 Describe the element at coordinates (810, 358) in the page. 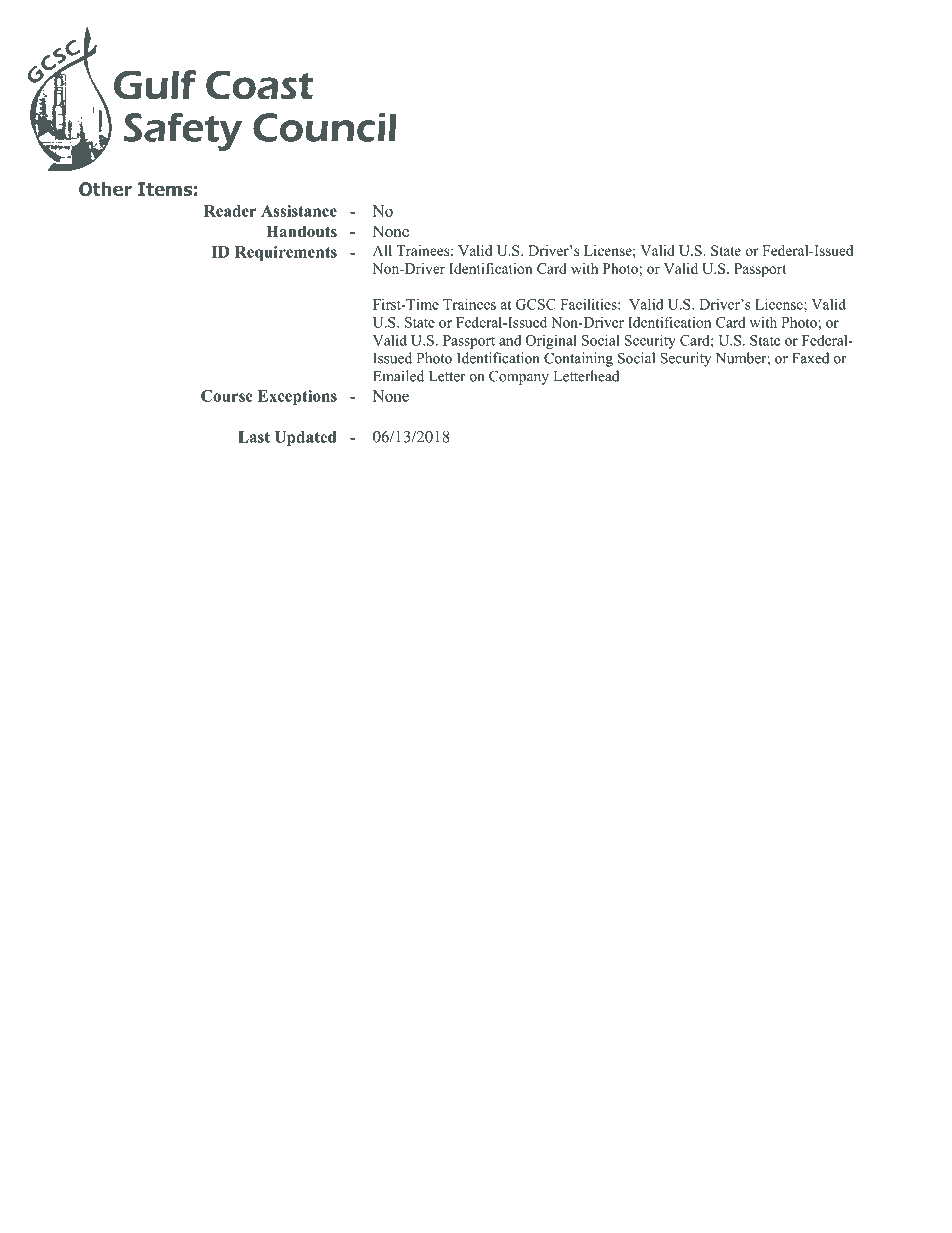

I see `Faxed` at that location.
